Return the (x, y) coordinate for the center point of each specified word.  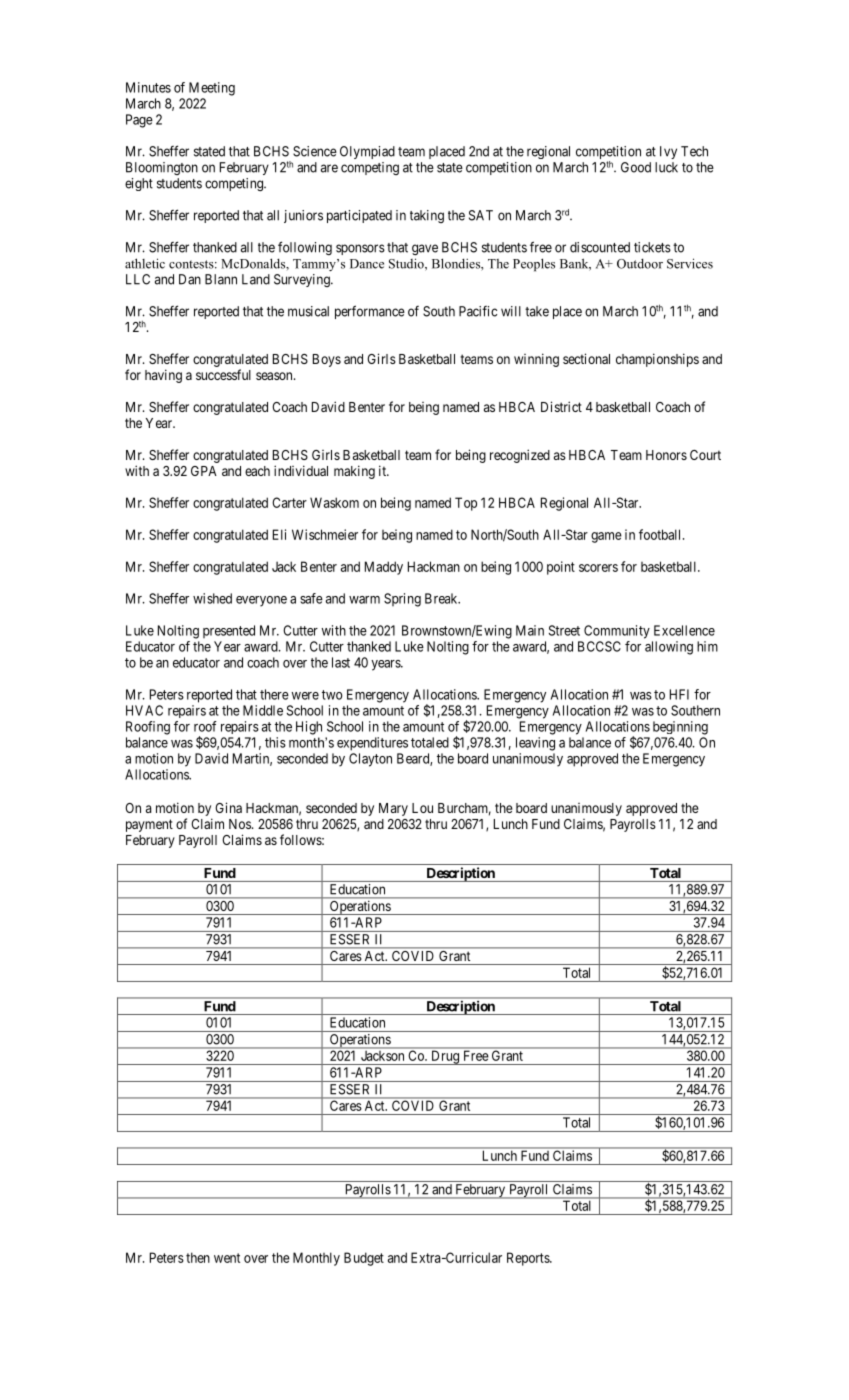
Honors (666, 455)
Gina (228, 807)
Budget (364, 1259)
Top (466, 504)
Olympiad (367, 152)
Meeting (212, 89)
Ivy (668, 152)
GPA (204, 471)
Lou (422, 808)
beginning (680, 728)
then (198, 1257)
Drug (445, 1058)
